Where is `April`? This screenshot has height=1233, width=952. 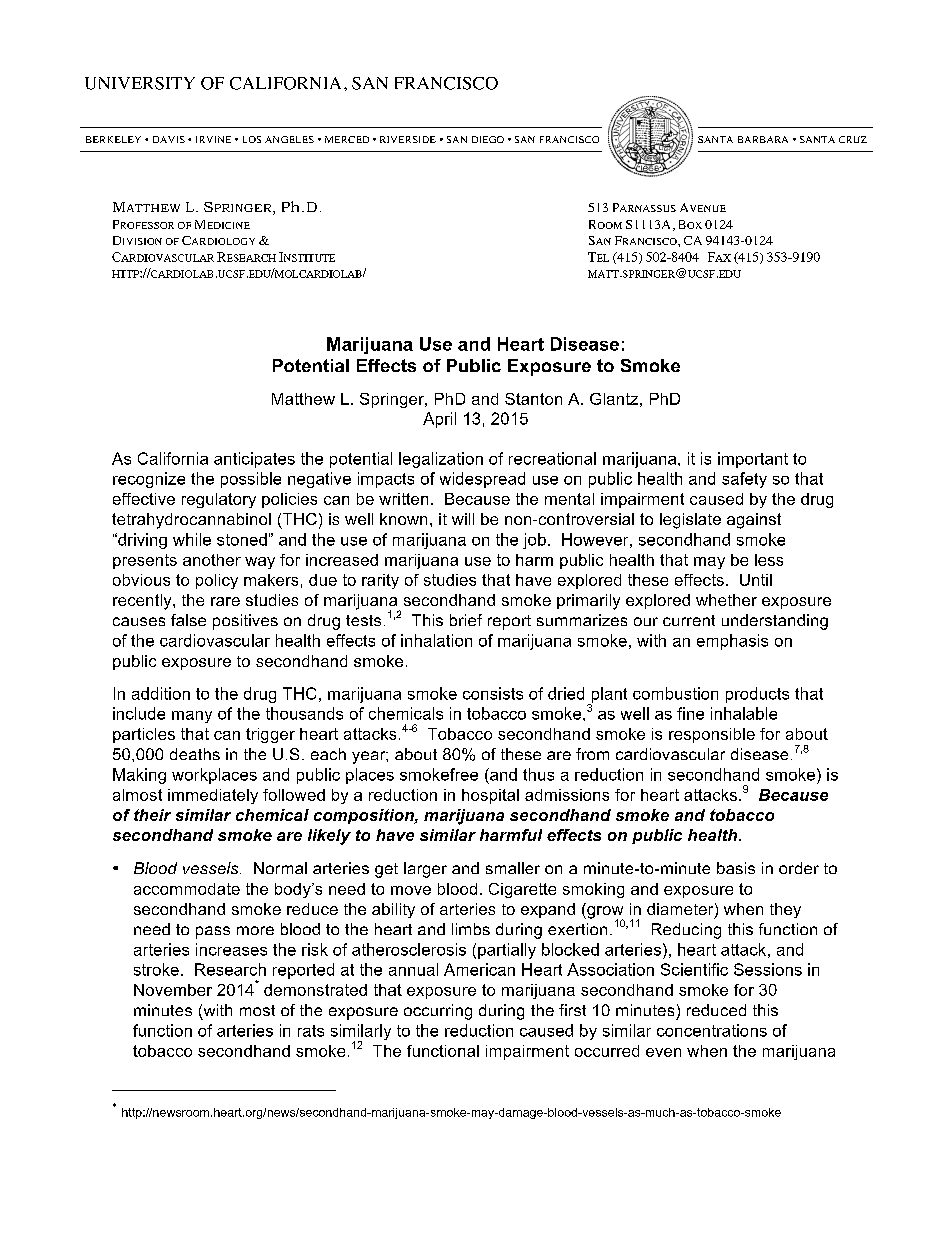
April is located at coordinates (439, 420).
